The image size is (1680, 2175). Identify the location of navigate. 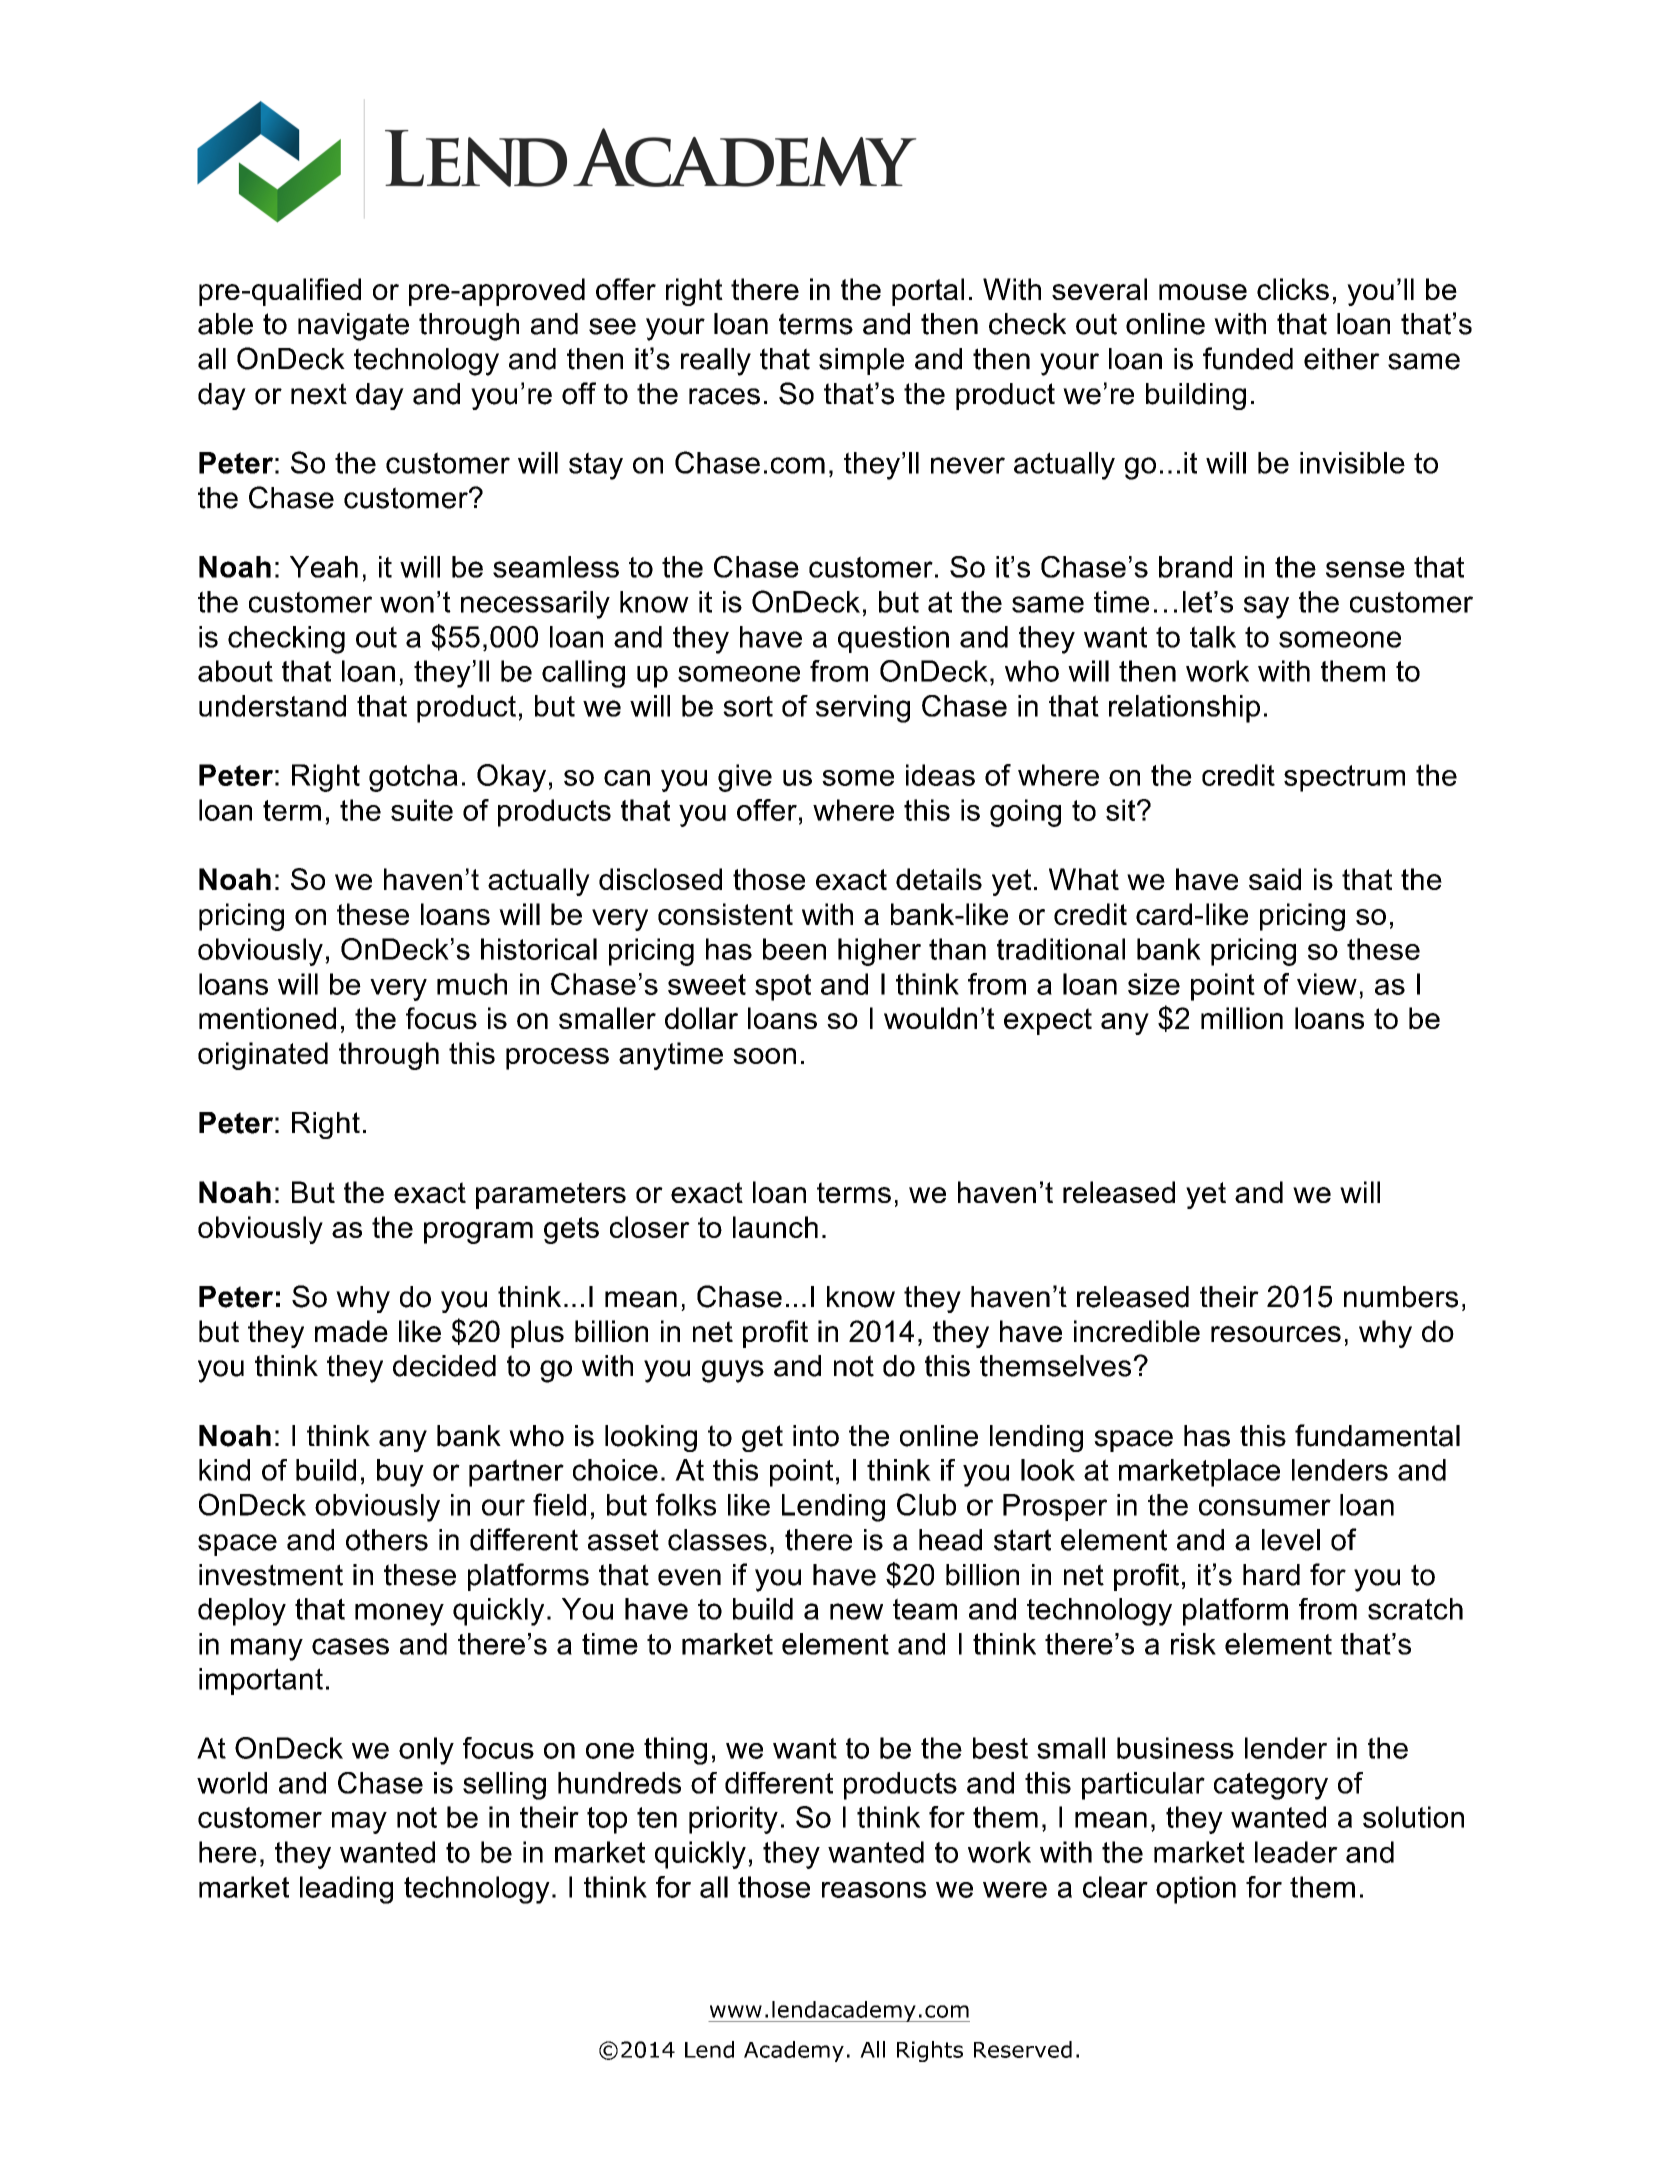
(353, 327).
